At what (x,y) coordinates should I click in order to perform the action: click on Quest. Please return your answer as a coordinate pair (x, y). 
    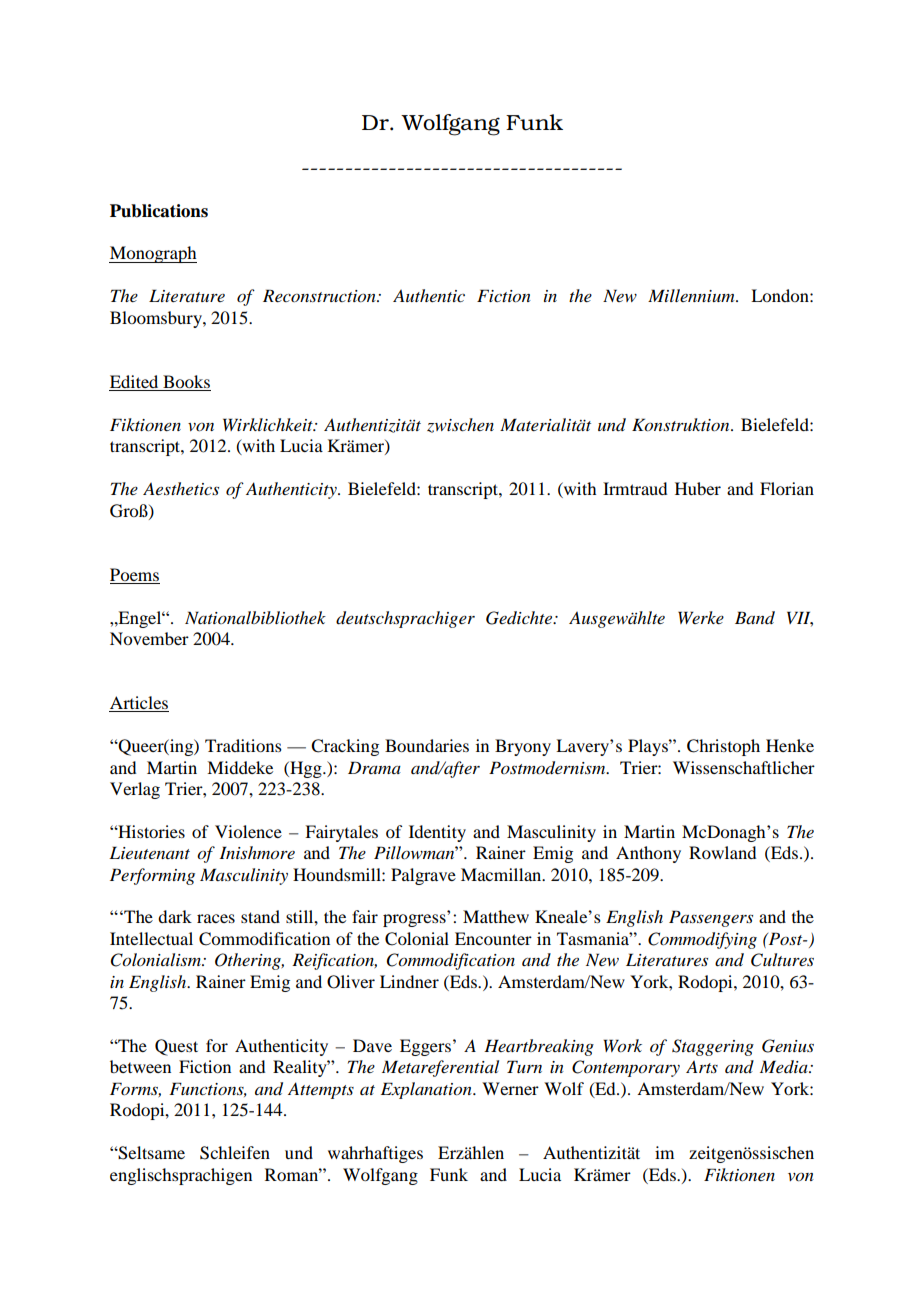
    Looking at the image, I should click on (176, 1047).
